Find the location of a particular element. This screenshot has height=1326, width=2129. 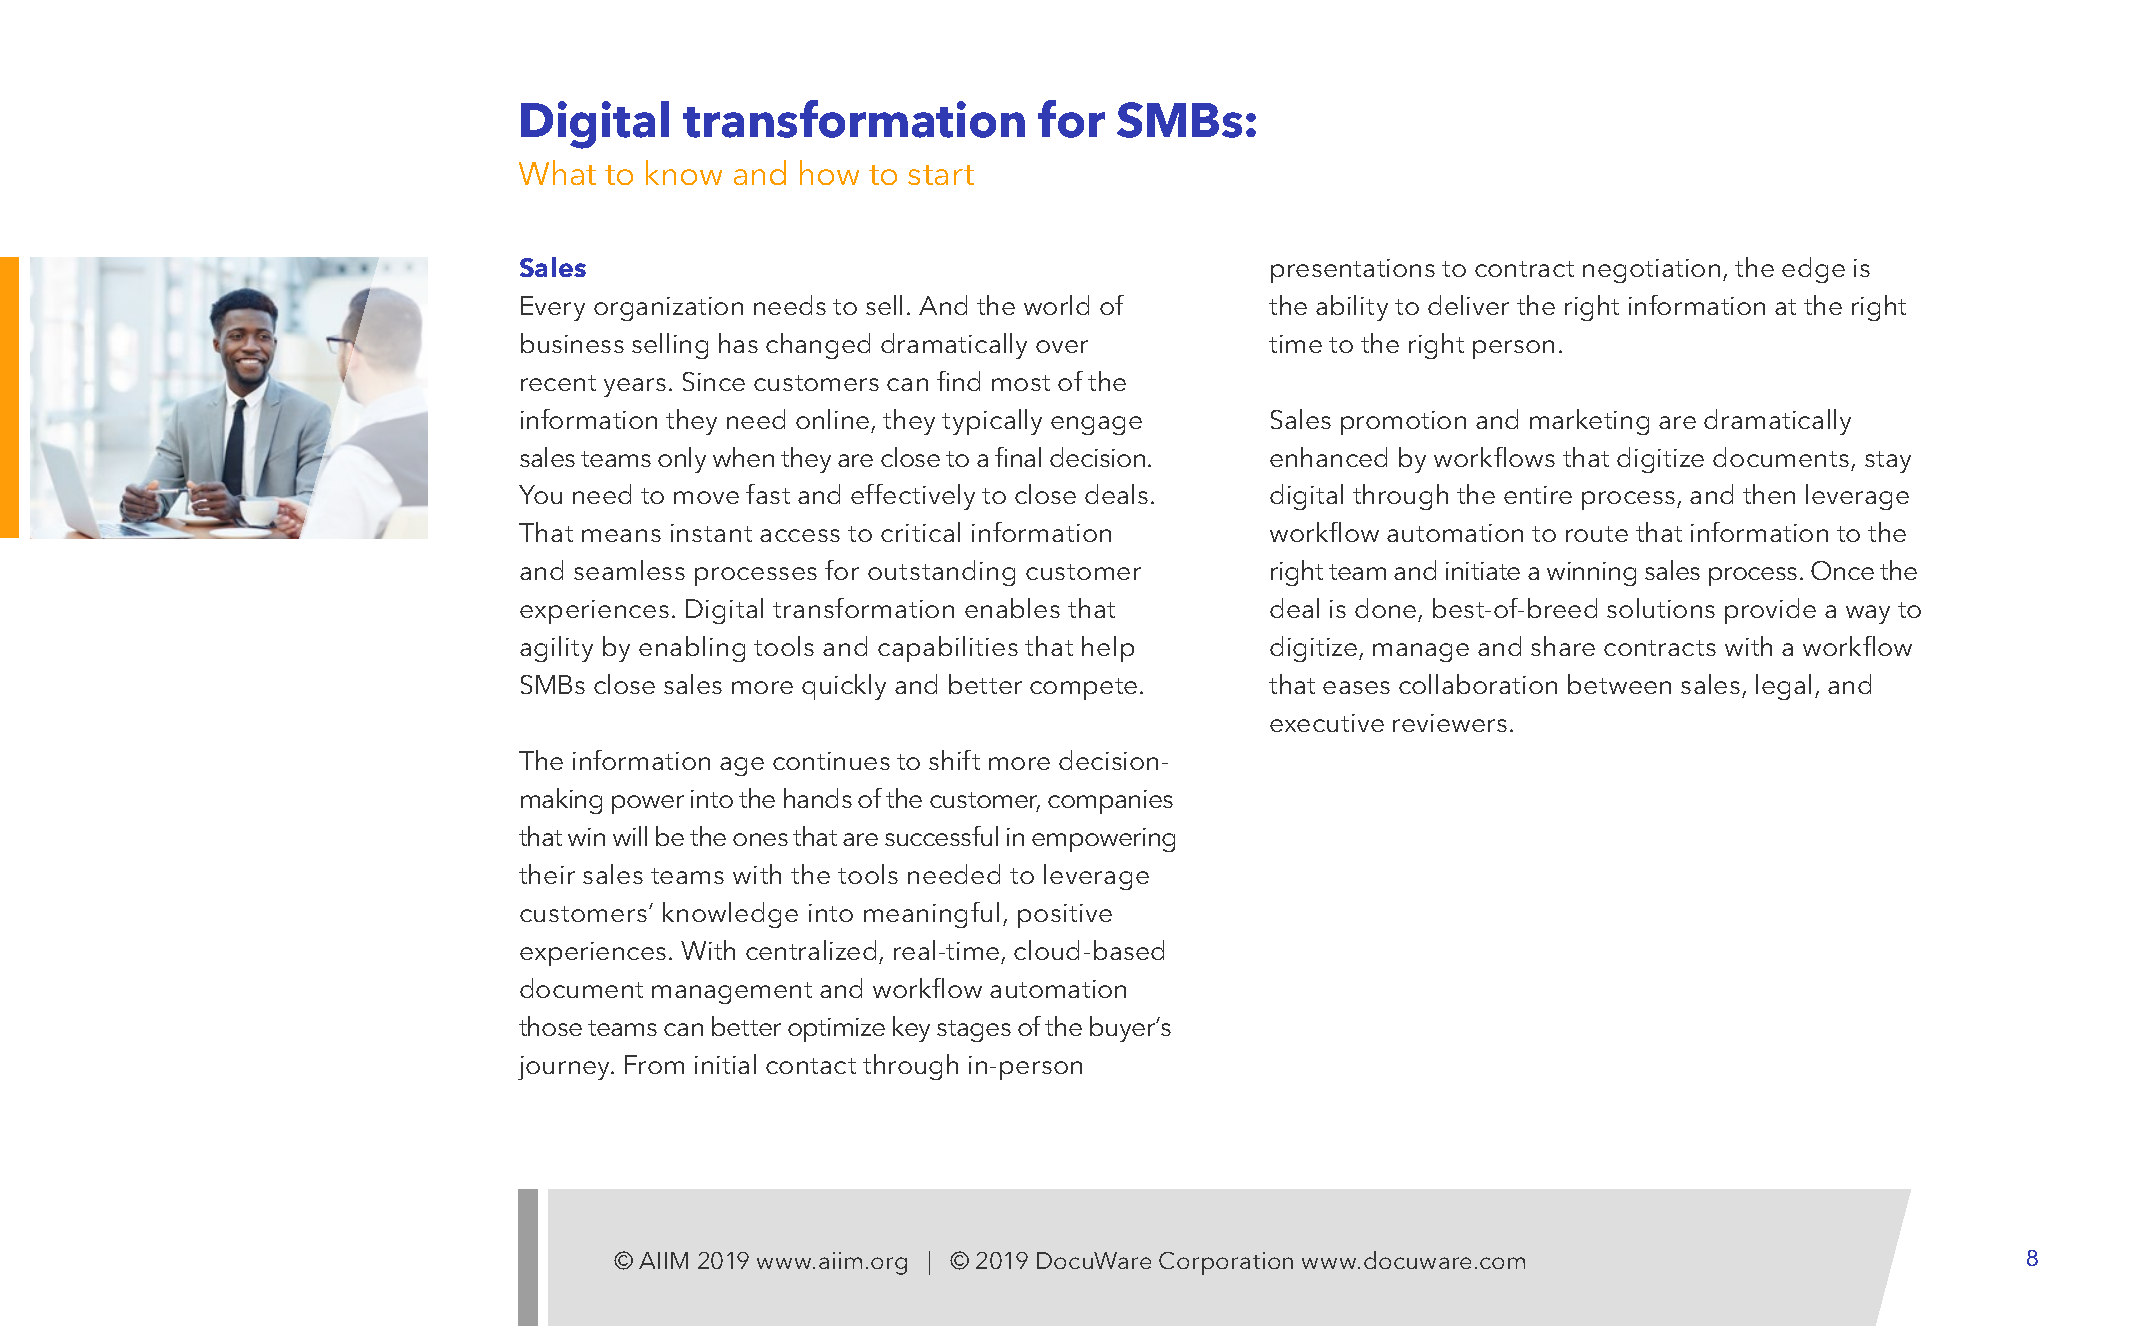

executive is located at coordinates (1327, 723).
